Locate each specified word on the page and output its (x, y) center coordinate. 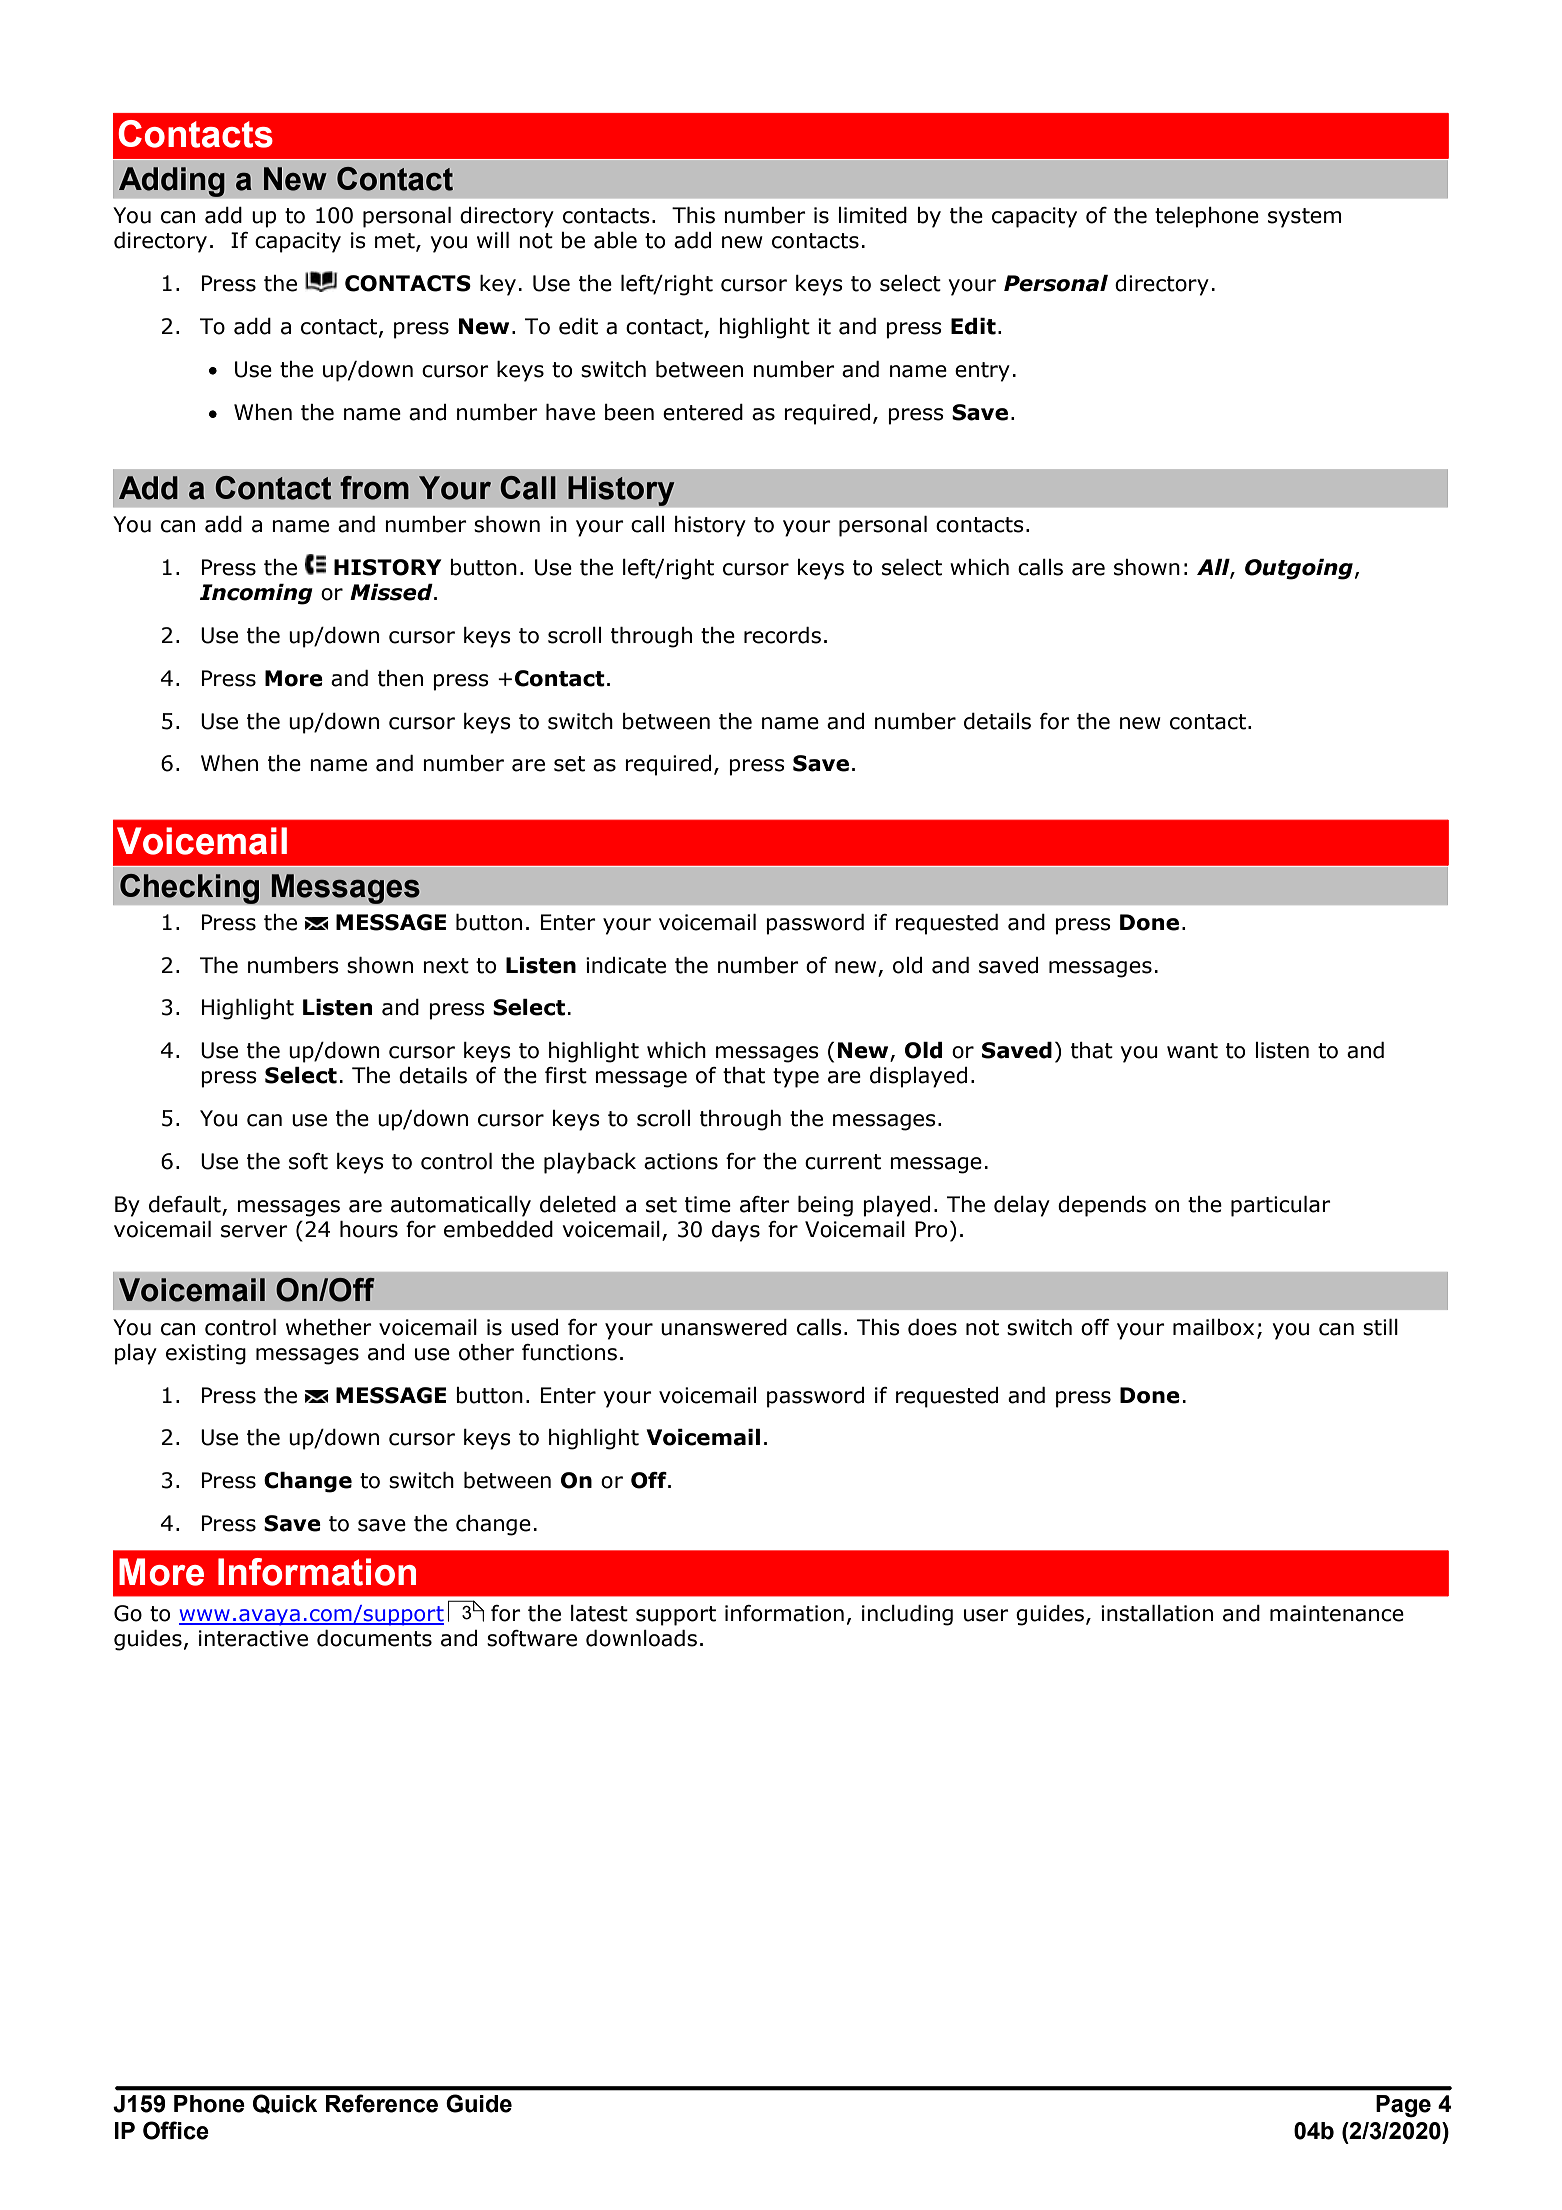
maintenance (1337, 1613)
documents (374, 1638)
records (782, 635)
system (1304, 218)
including (907, 1615)
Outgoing (1299, 569)
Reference (382, 2103)
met (396, 242)
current (843, 1162)
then (400, 678)
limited (872, 215)
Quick (285, 2104)
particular (1281, 1206)
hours (369, 1229)
